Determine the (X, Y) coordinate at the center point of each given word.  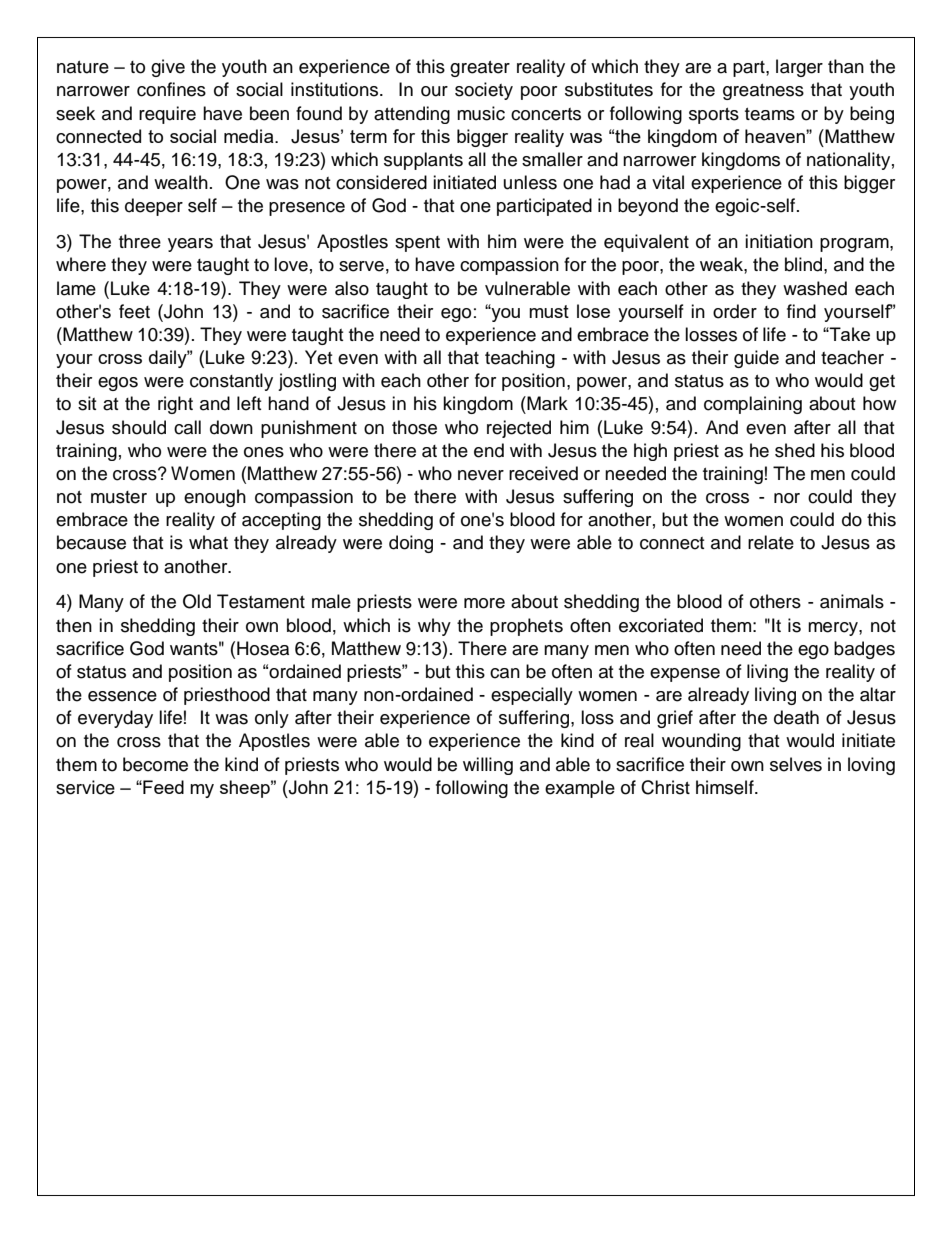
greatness (763, 92)
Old (197, 601)
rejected (519, 429)
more (484, 603)
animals (852, 601)
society (484, 91)
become (155, 764)
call (187, 427)
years (190, 245)
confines (171, 89)
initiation (779, 241)
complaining (753, 405)
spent (417, 244)
